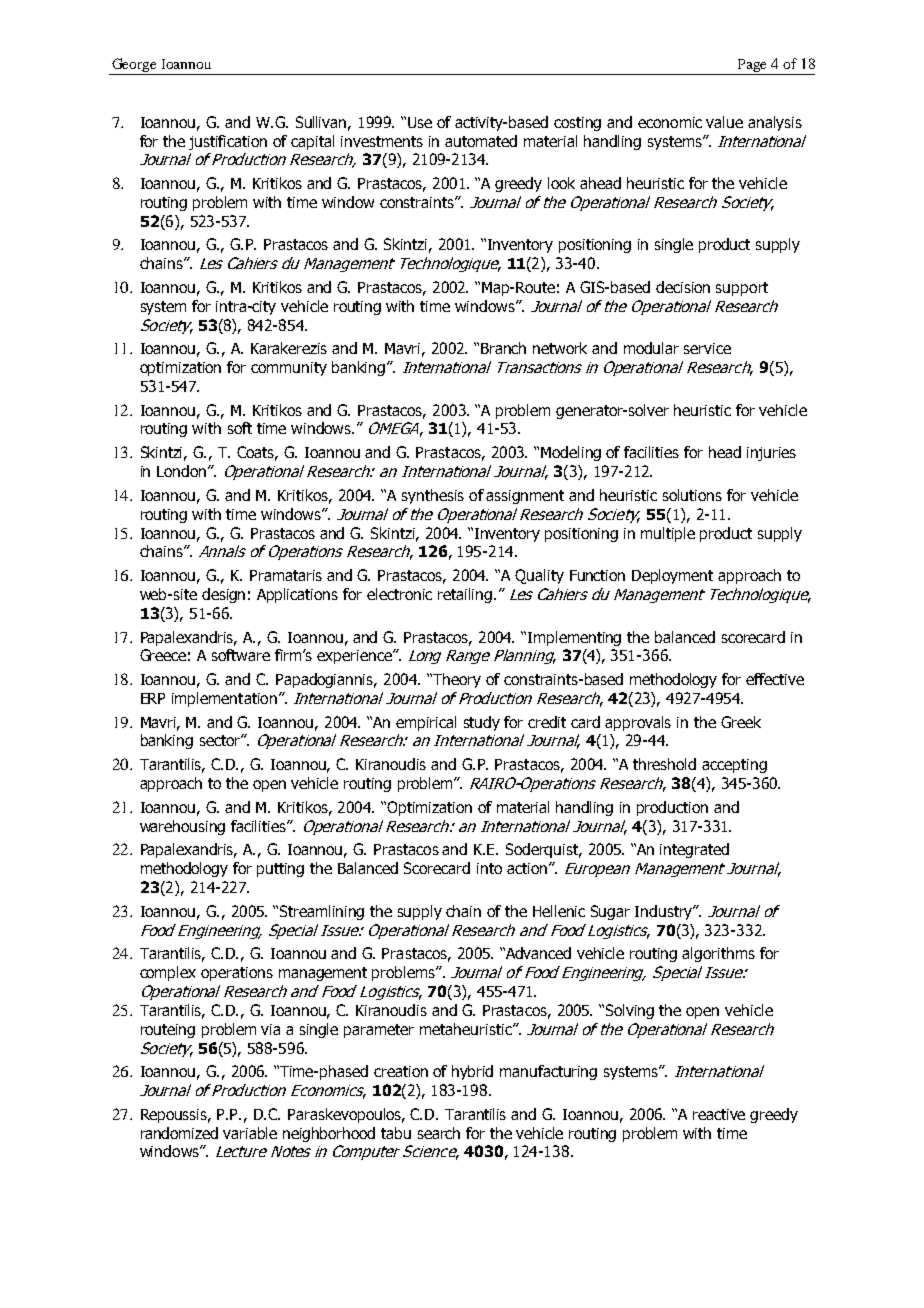  Describe the element at coordinates (724, 122) in the image. I see `value` at that location.
